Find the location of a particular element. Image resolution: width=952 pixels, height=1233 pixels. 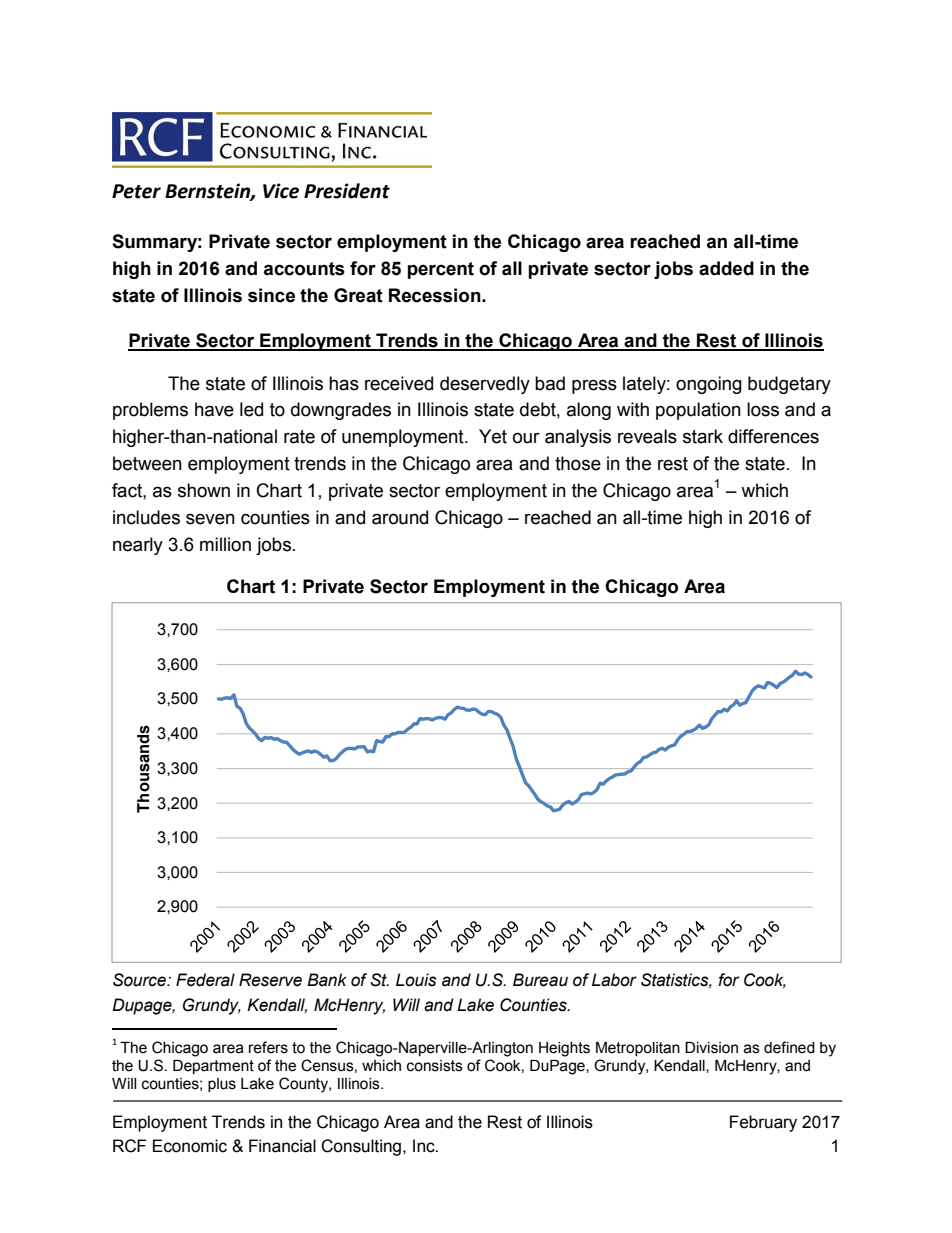

added is located at coordinates (726, 268).
